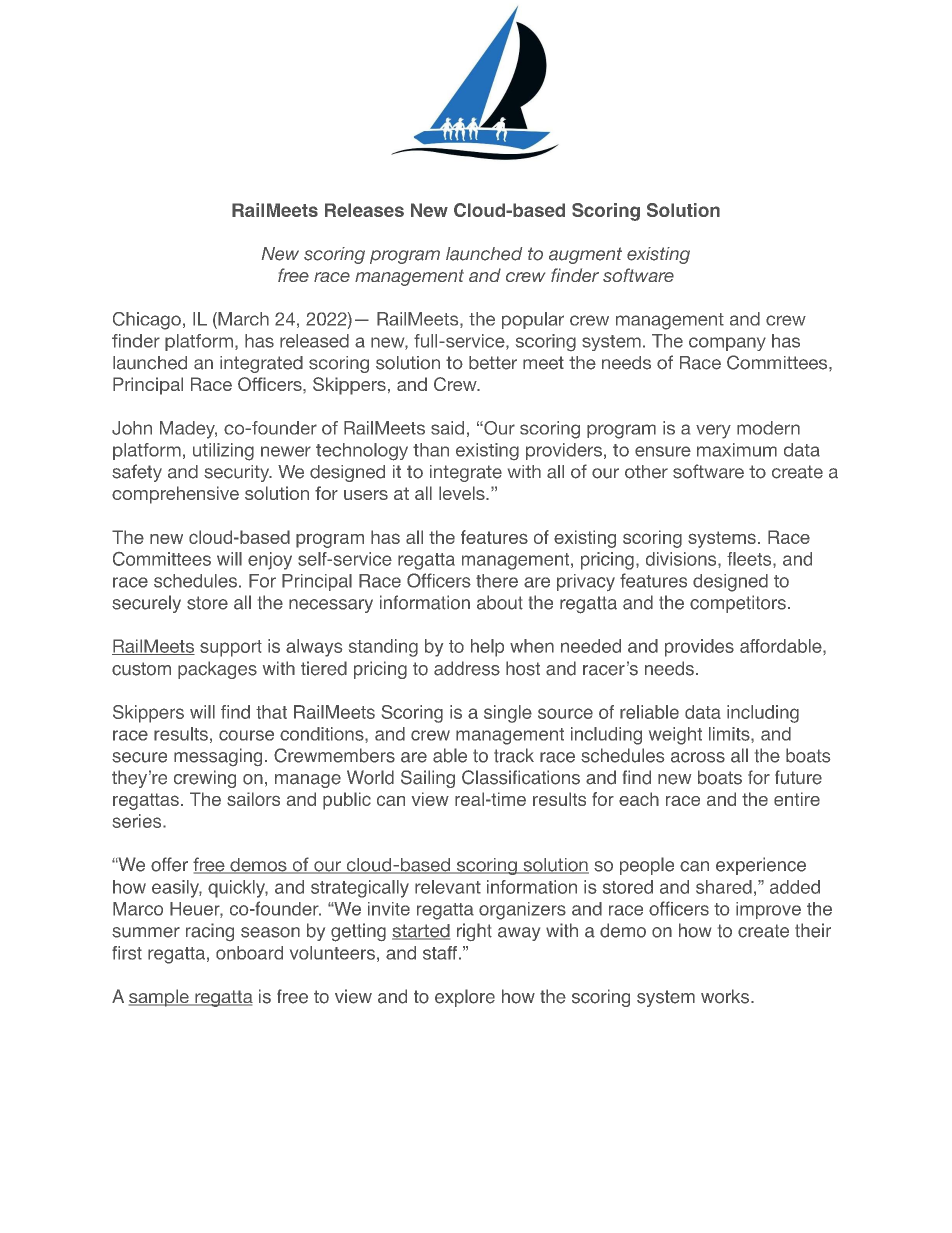 Image resolution: width=952 pixels, height=1233 pixels. What do you see at coordinates (249, 953) in the screenshot?
I see `onboard` at bounding box center [249, 953].
